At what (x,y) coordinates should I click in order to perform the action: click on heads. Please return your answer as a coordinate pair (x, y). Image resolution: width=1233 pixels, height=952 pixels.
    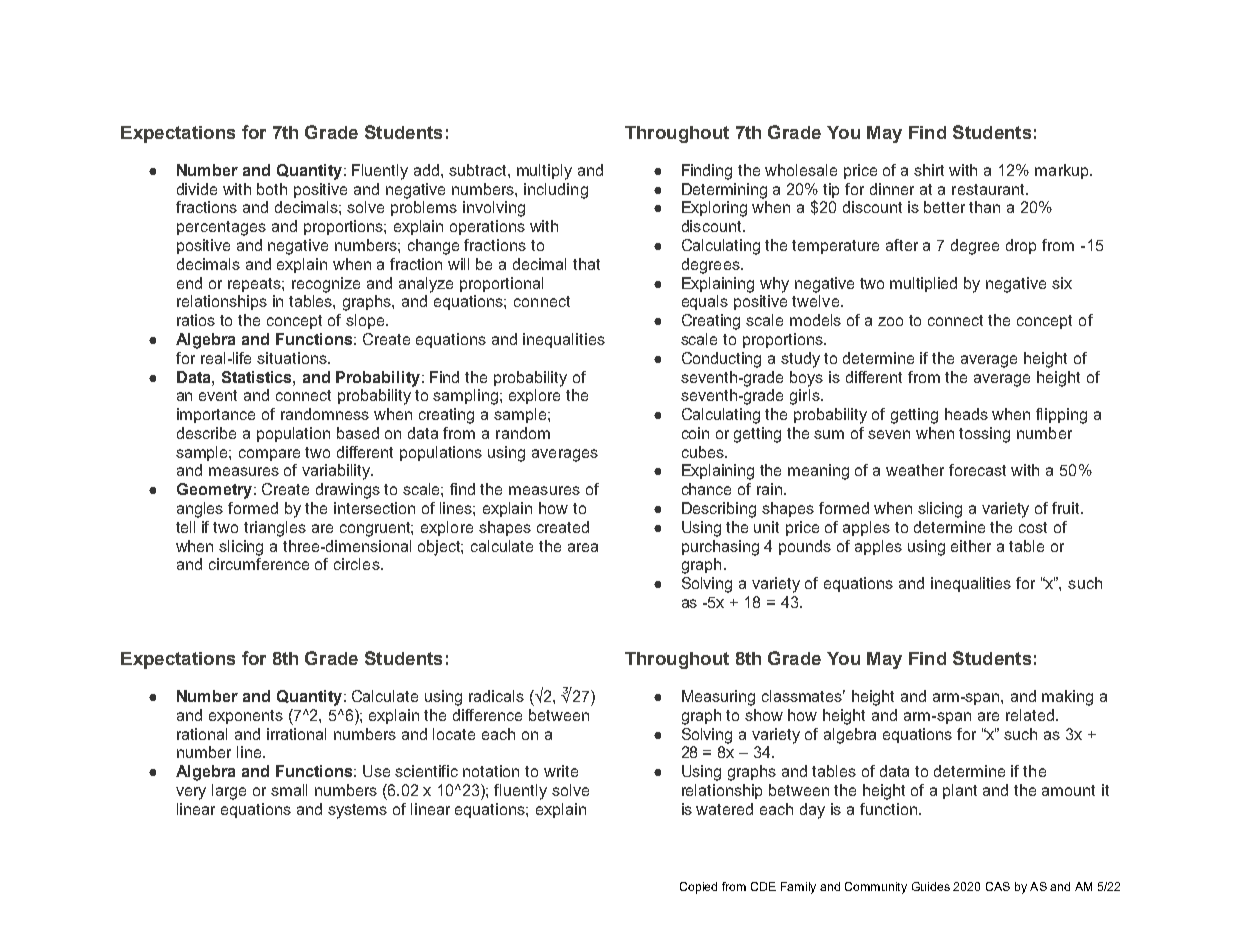
    Looking at the image, I should click on (966, 414).
